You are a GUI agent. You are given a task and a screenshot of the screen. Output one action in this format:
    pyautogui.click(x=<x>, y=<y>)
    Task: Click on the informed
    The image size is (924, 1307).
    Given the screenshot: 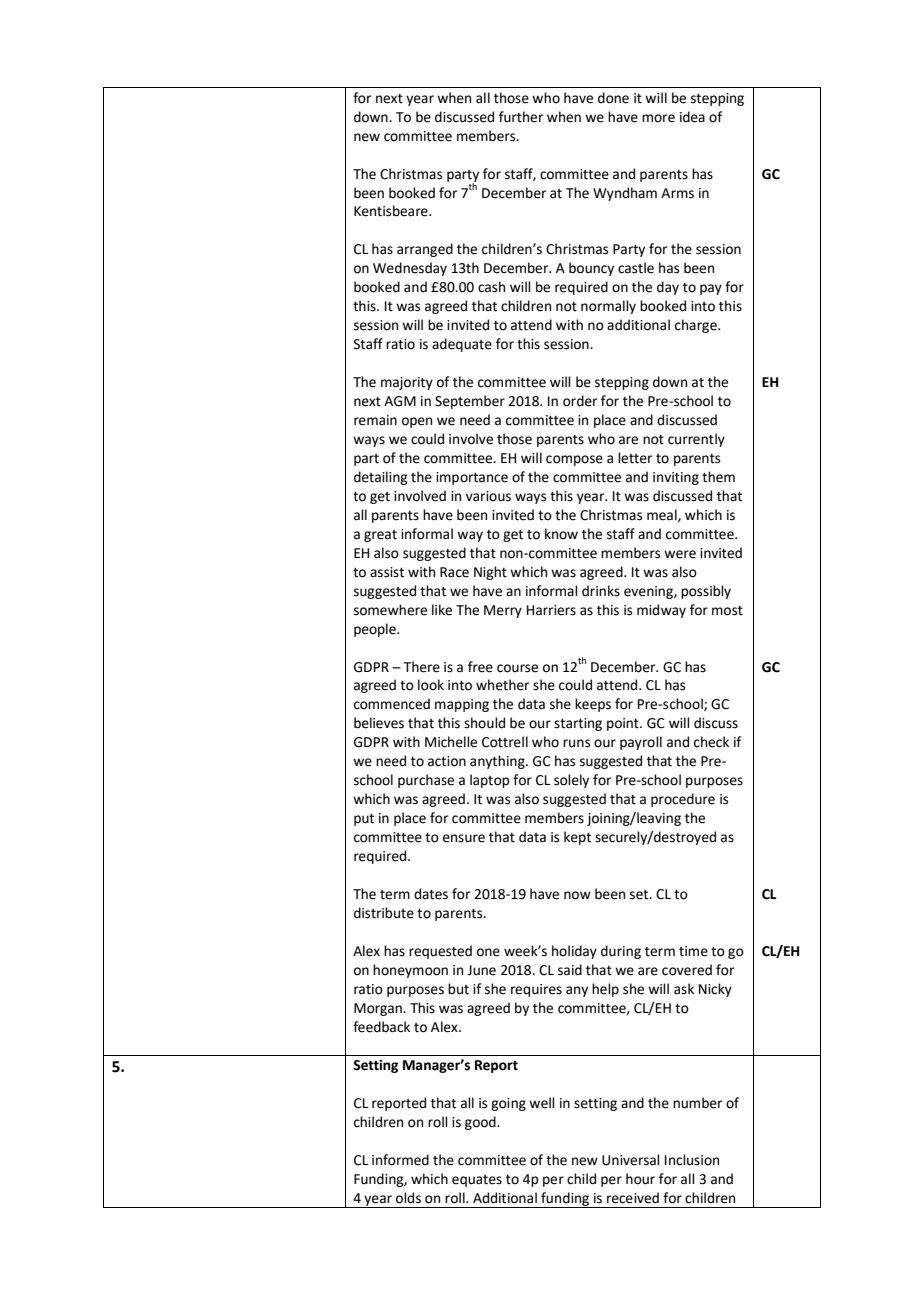 What is the action you would take?
    pyautogui.click(x=400, y=1160)
